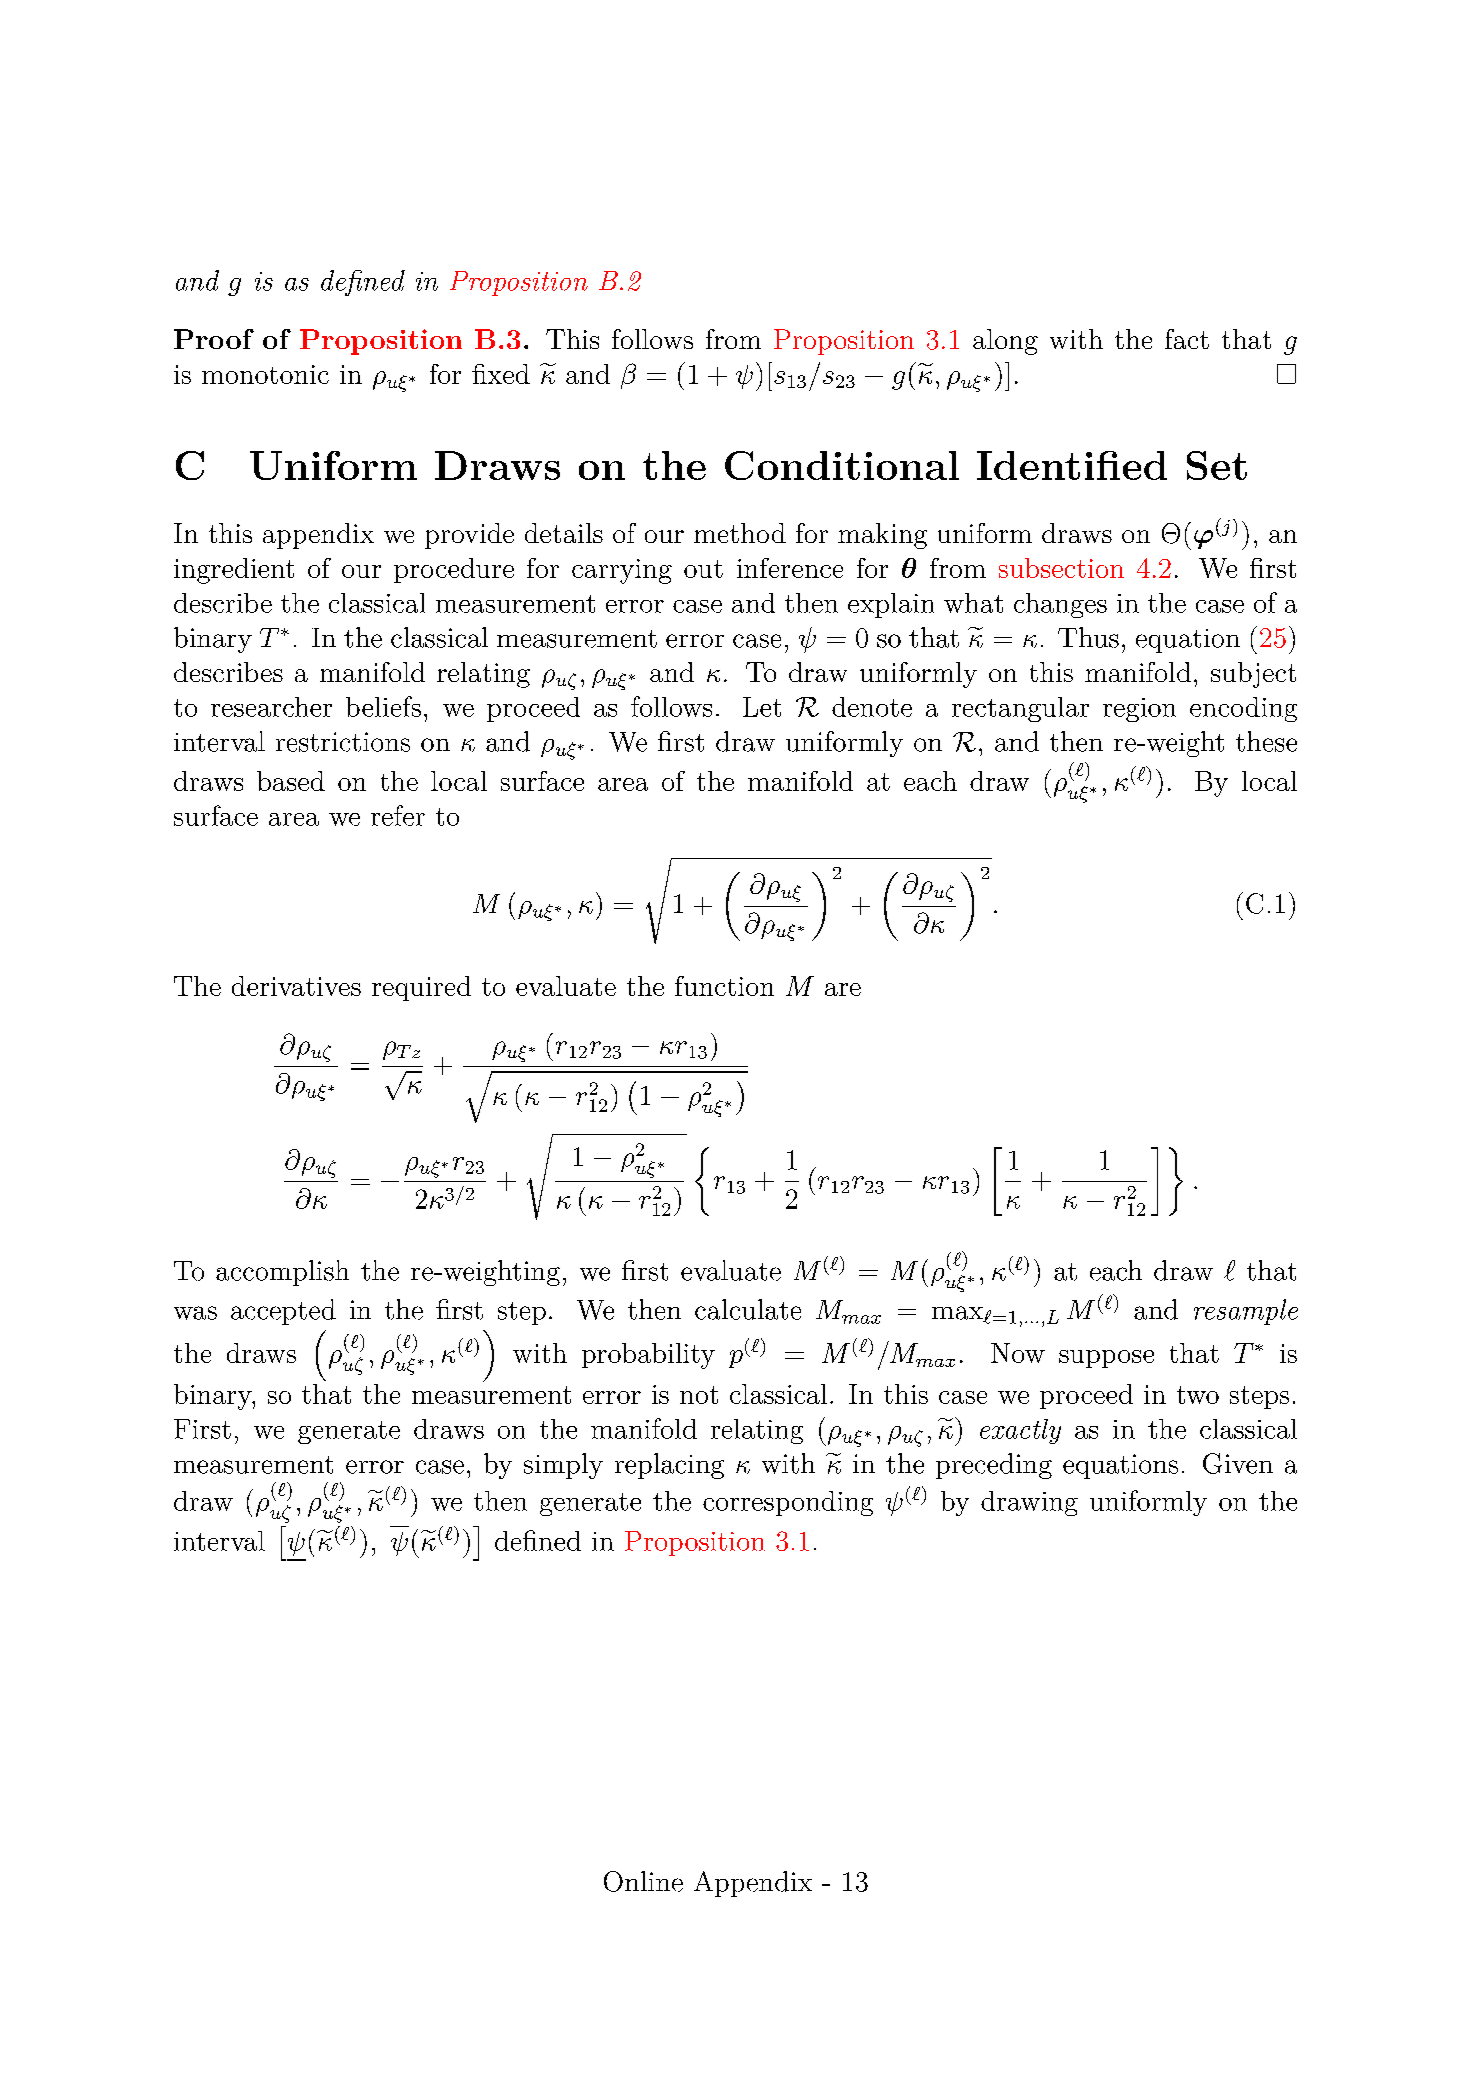 This page has height=2081, width=1471. I want to click on function, so click(724, 986).
